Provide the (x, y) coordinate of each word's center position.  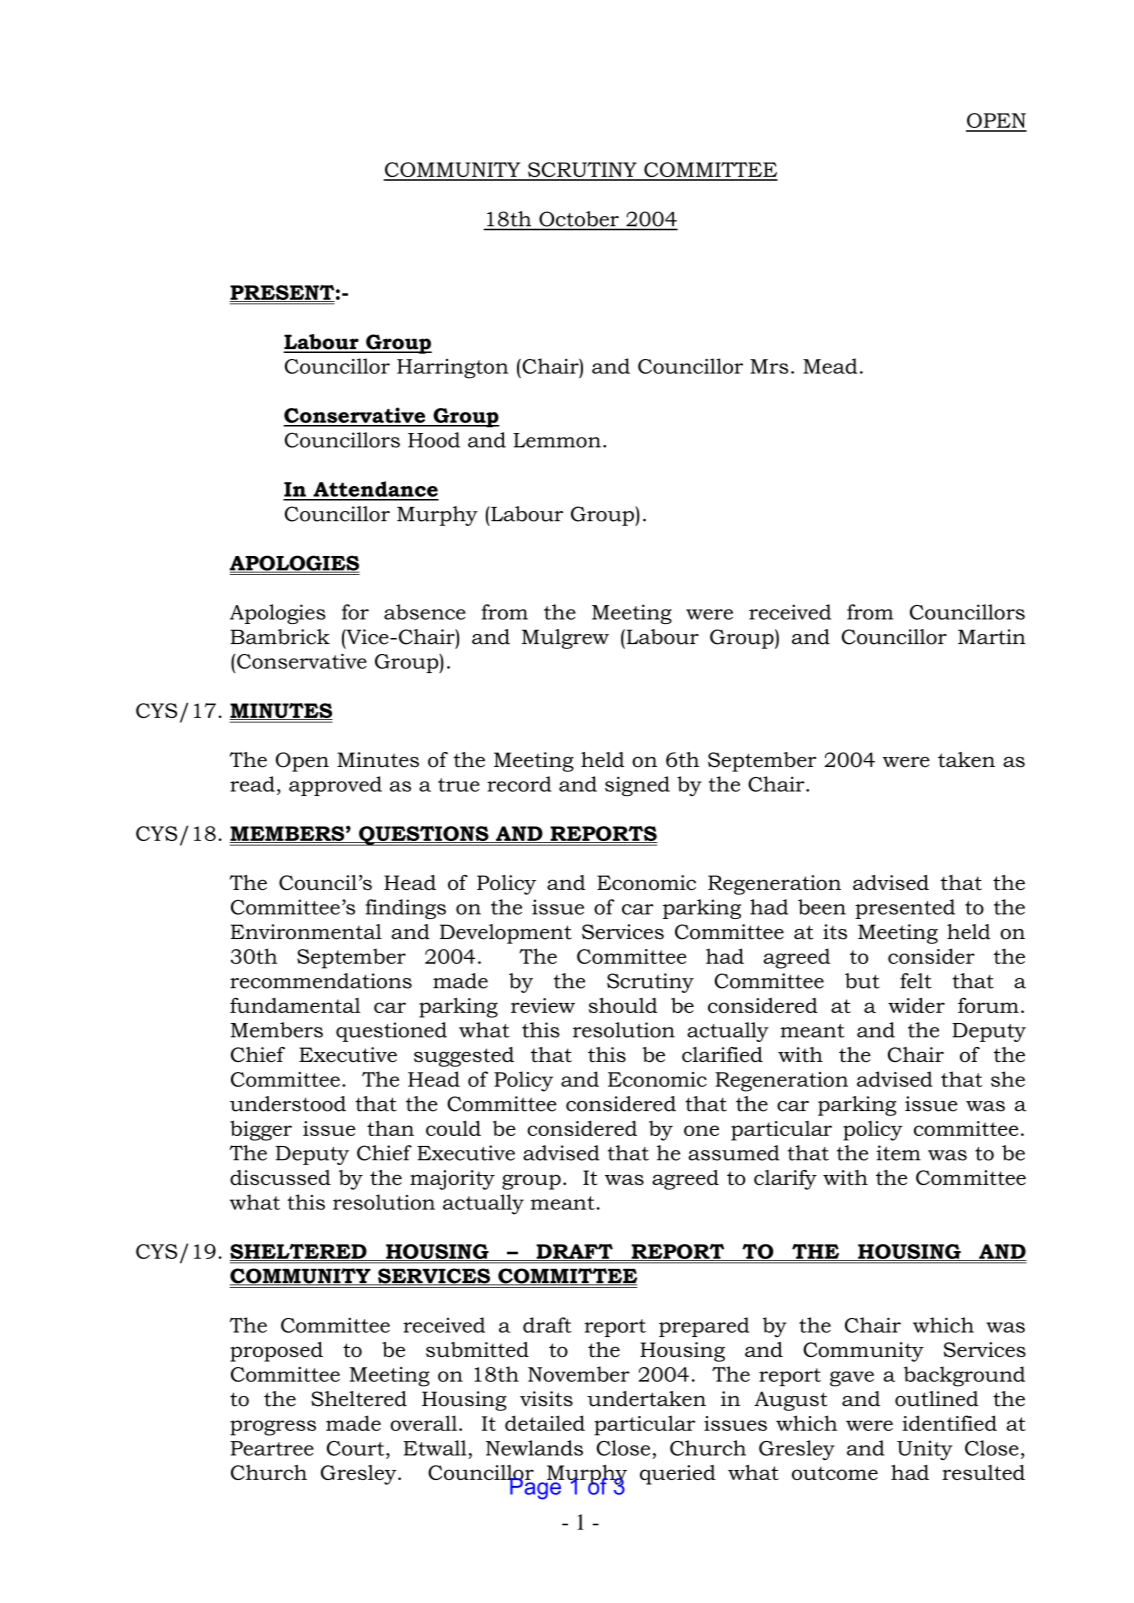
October (579, 219)
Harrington (452, 369)
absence (425, 612)
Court (357, 1448)
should (623, 1005)
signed (637, 786)
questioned (391, 1032)
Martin (992, 637)
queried (678, 1475)
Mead (830, 366)
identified (949, 1423)
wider (916, 1005)
